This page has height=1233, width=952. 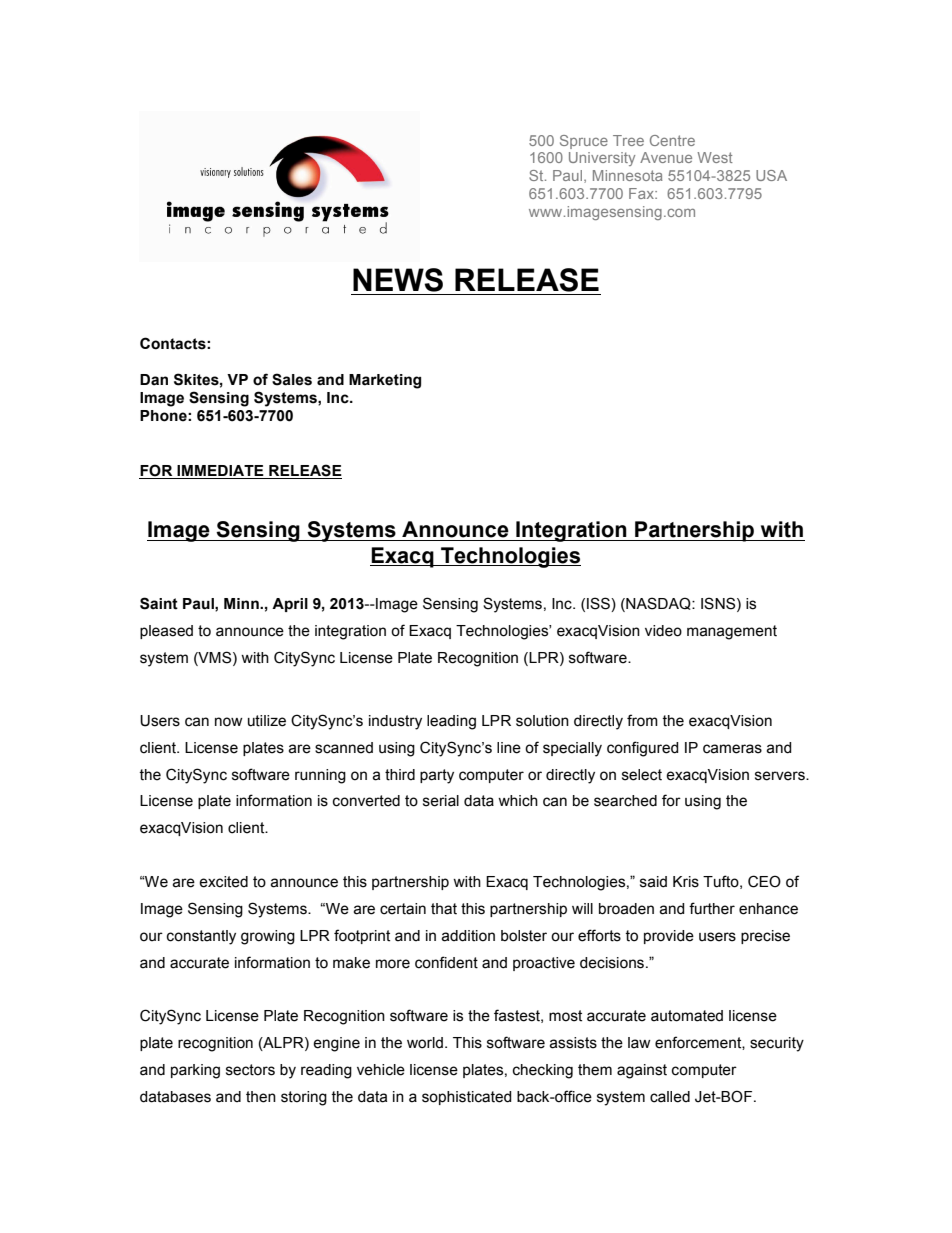 What do you see at coordinates (250, 1070) in the page?
I see `sectors` at bounding box center [250, 1070].
